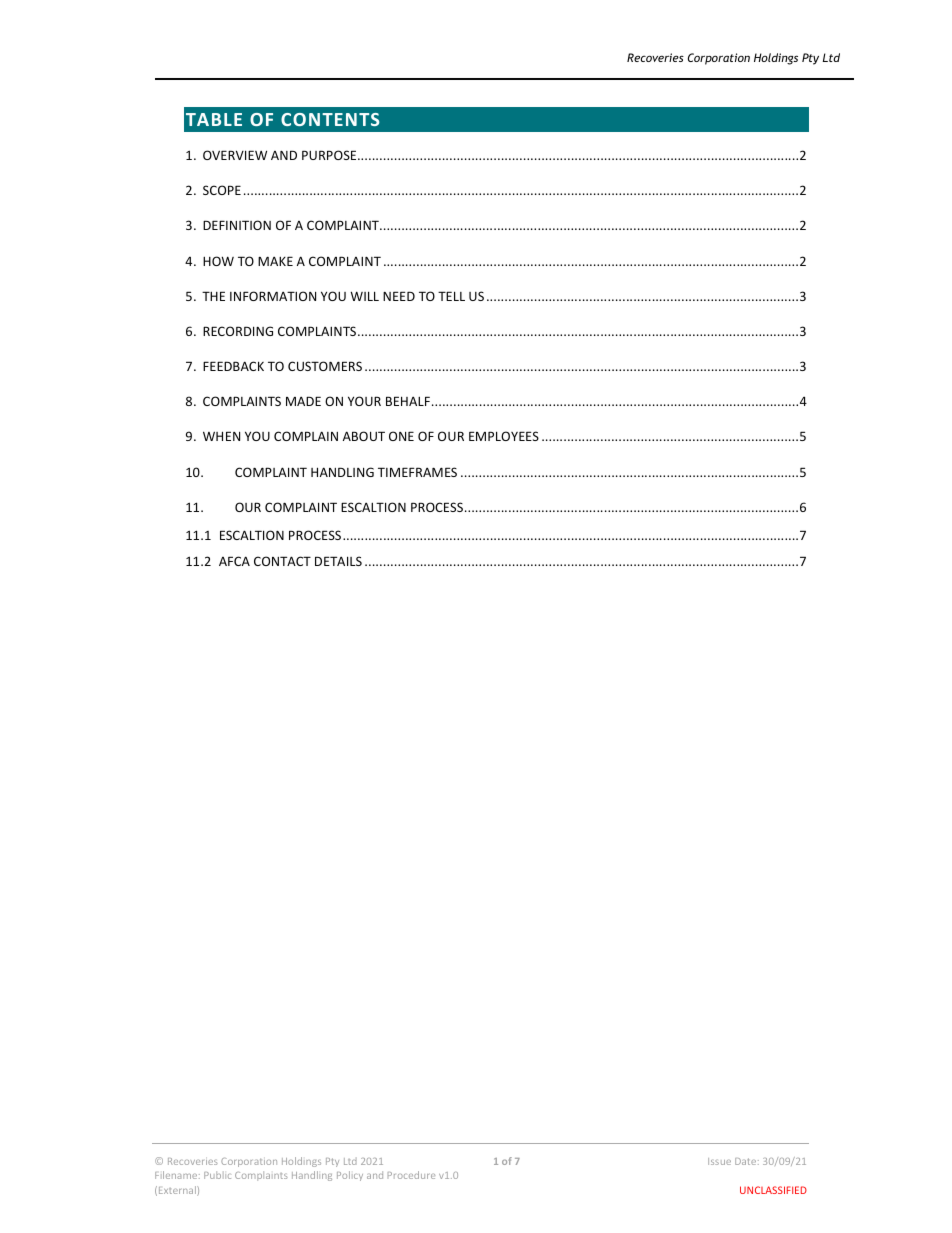  Describe the element at coordinates (217, 1175) in the screenshot. I see `Public` at that location.
